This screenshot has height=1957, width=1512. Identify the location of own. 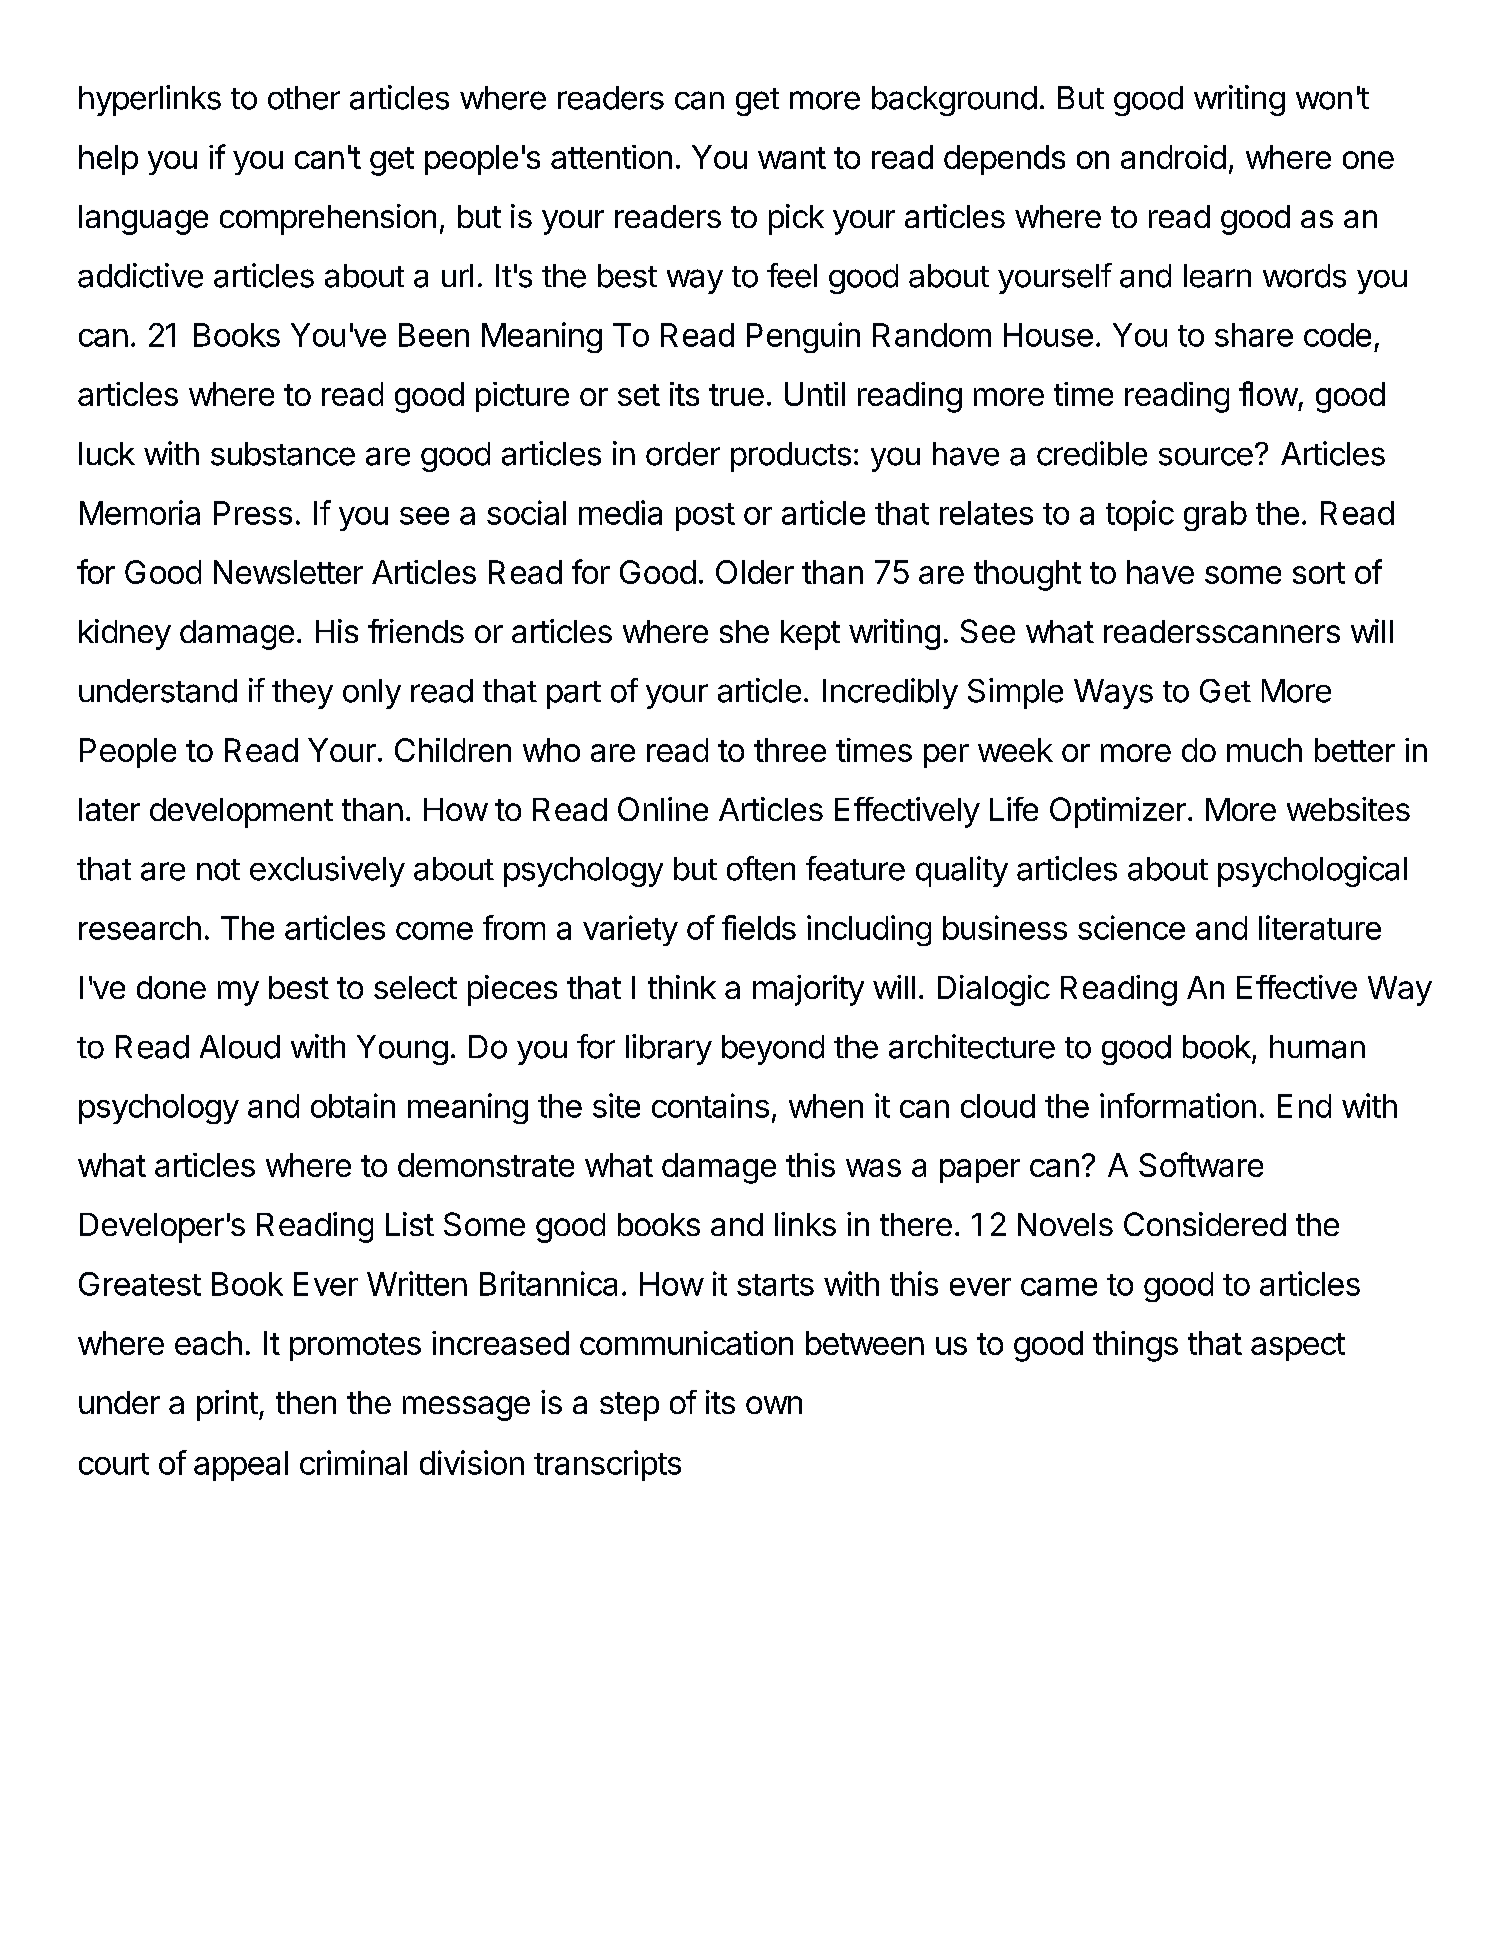
(774, 1405).
